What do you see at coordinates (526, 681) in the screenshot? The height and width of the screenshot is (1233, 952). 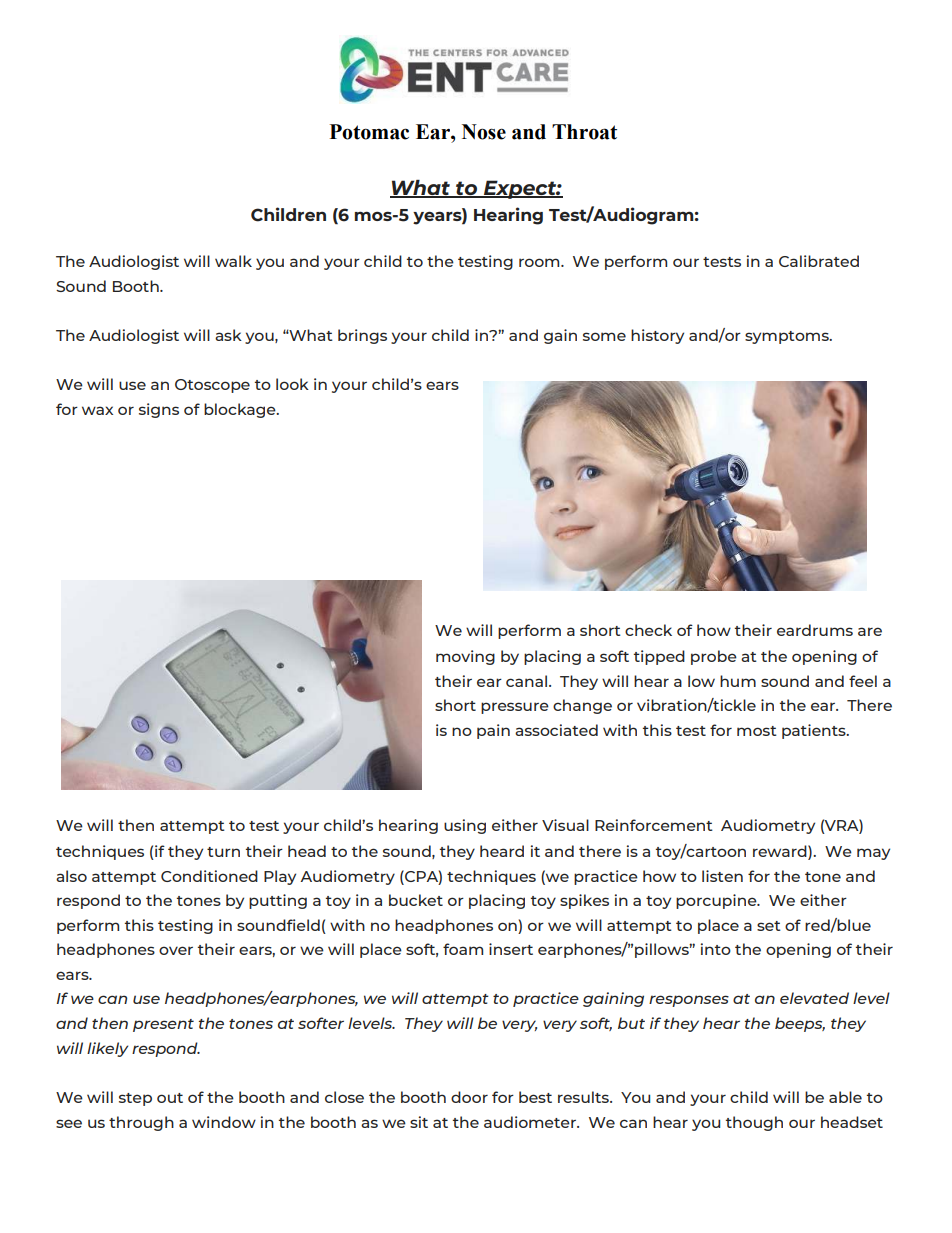 I see `canal` at bounding box center [526, 681].
